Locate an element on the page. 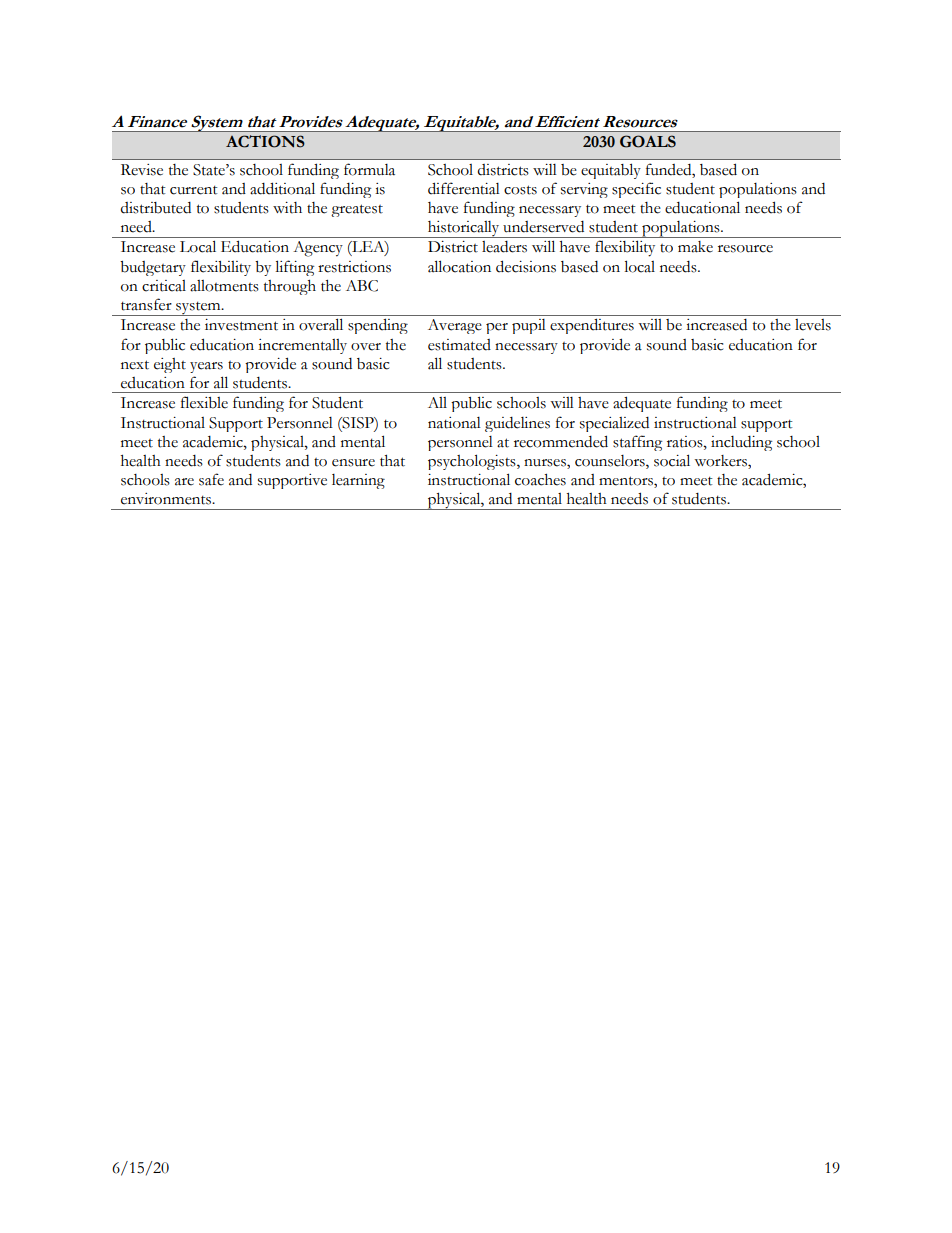 This document has width=952, height=1233. GOALS is located at coordinates (648, 141).
